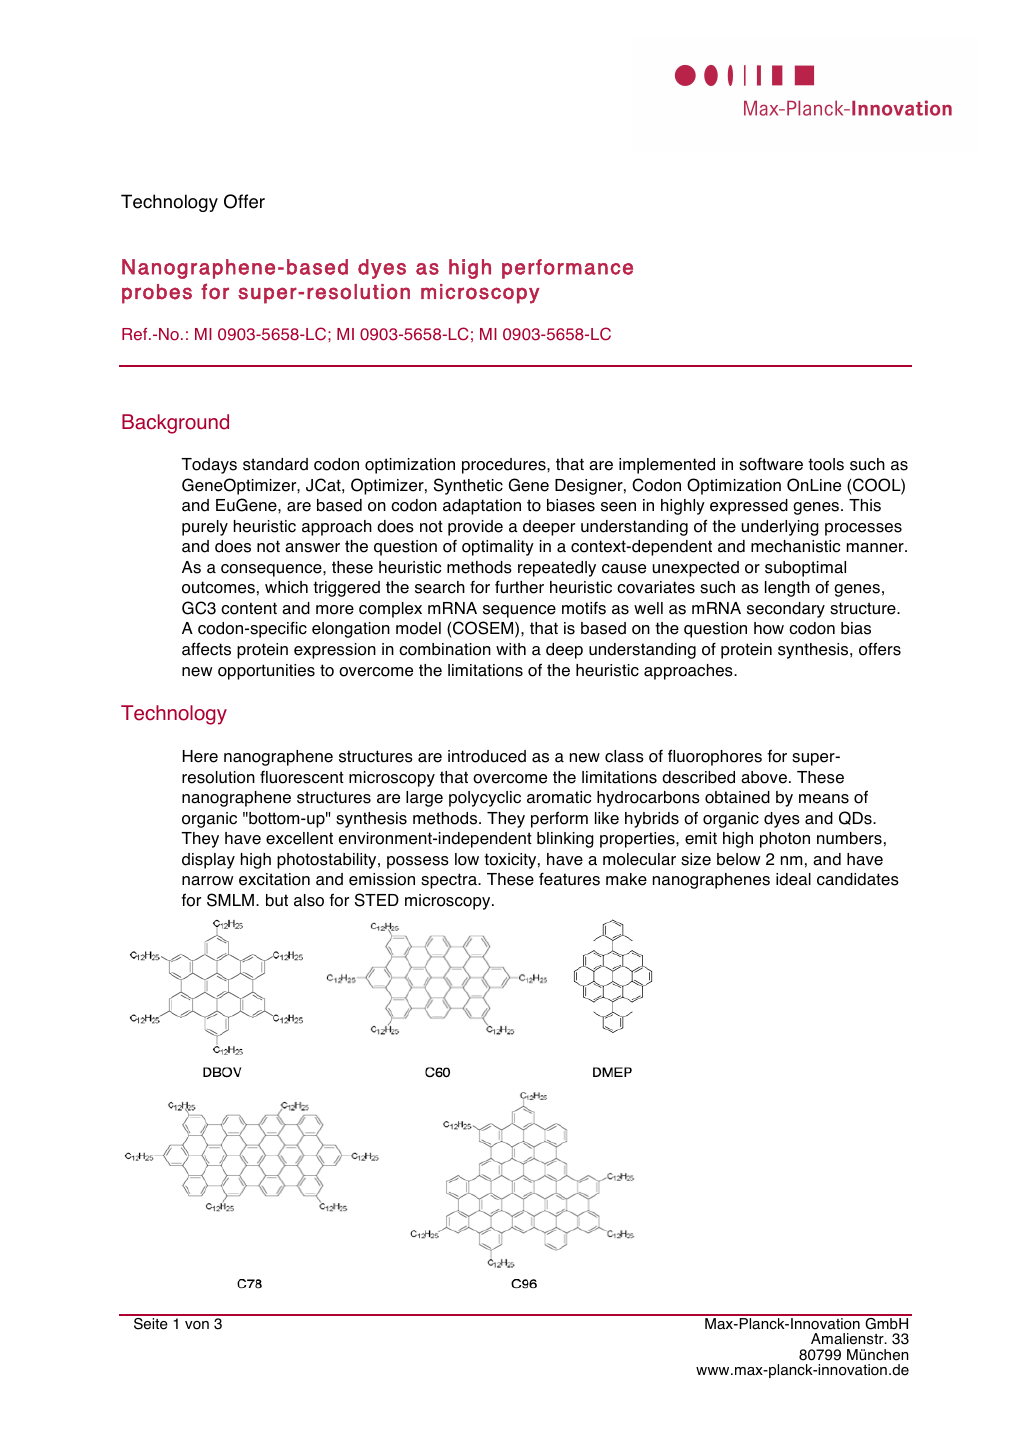 The image size is (1018, 1440). Describe the element at coordinates (511, 649) in the screenshot. I see `with` at that location.
